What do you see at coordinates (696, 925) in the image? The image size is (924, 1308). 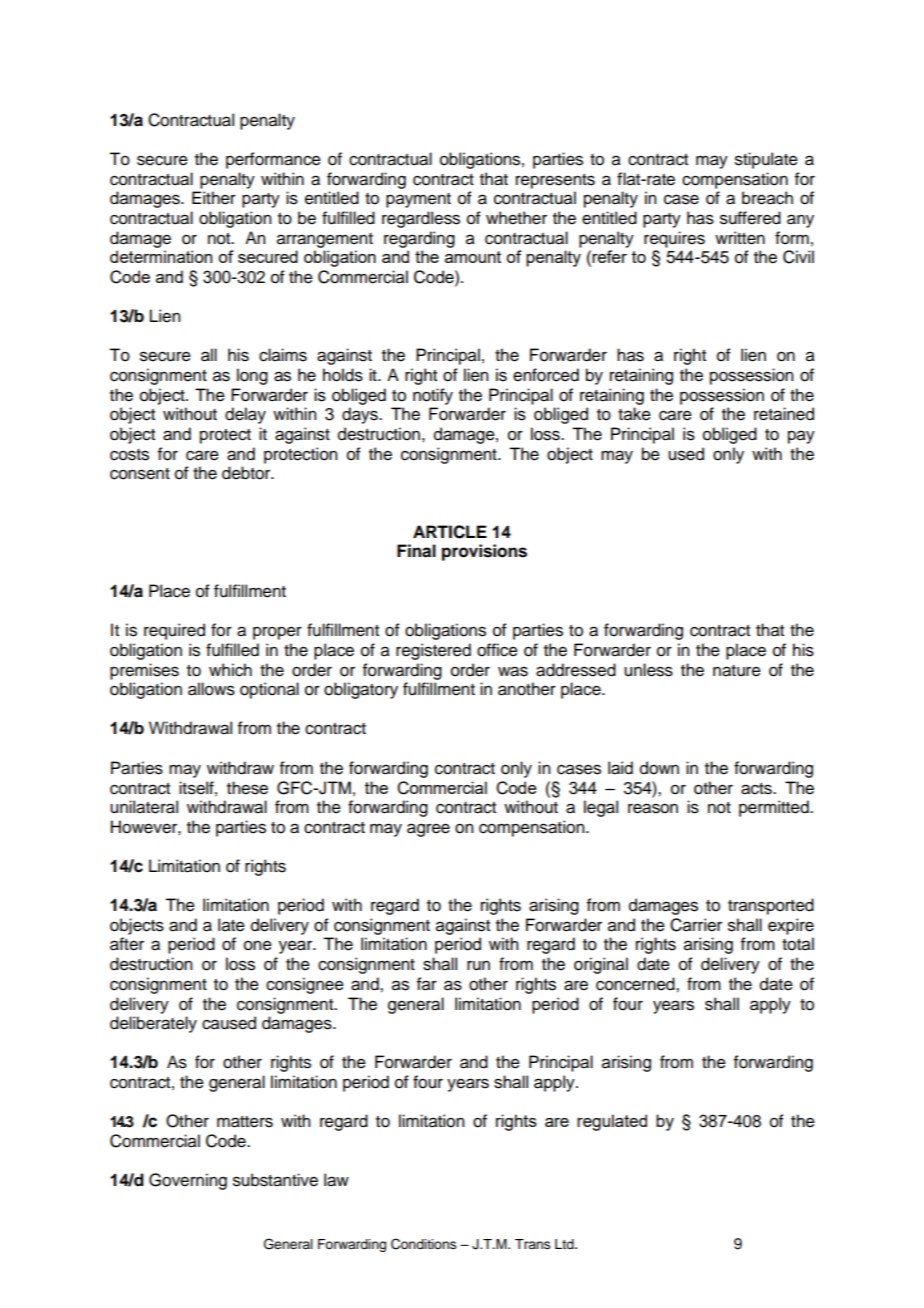 I see `Carrier` at bounding box center [696, 925].
